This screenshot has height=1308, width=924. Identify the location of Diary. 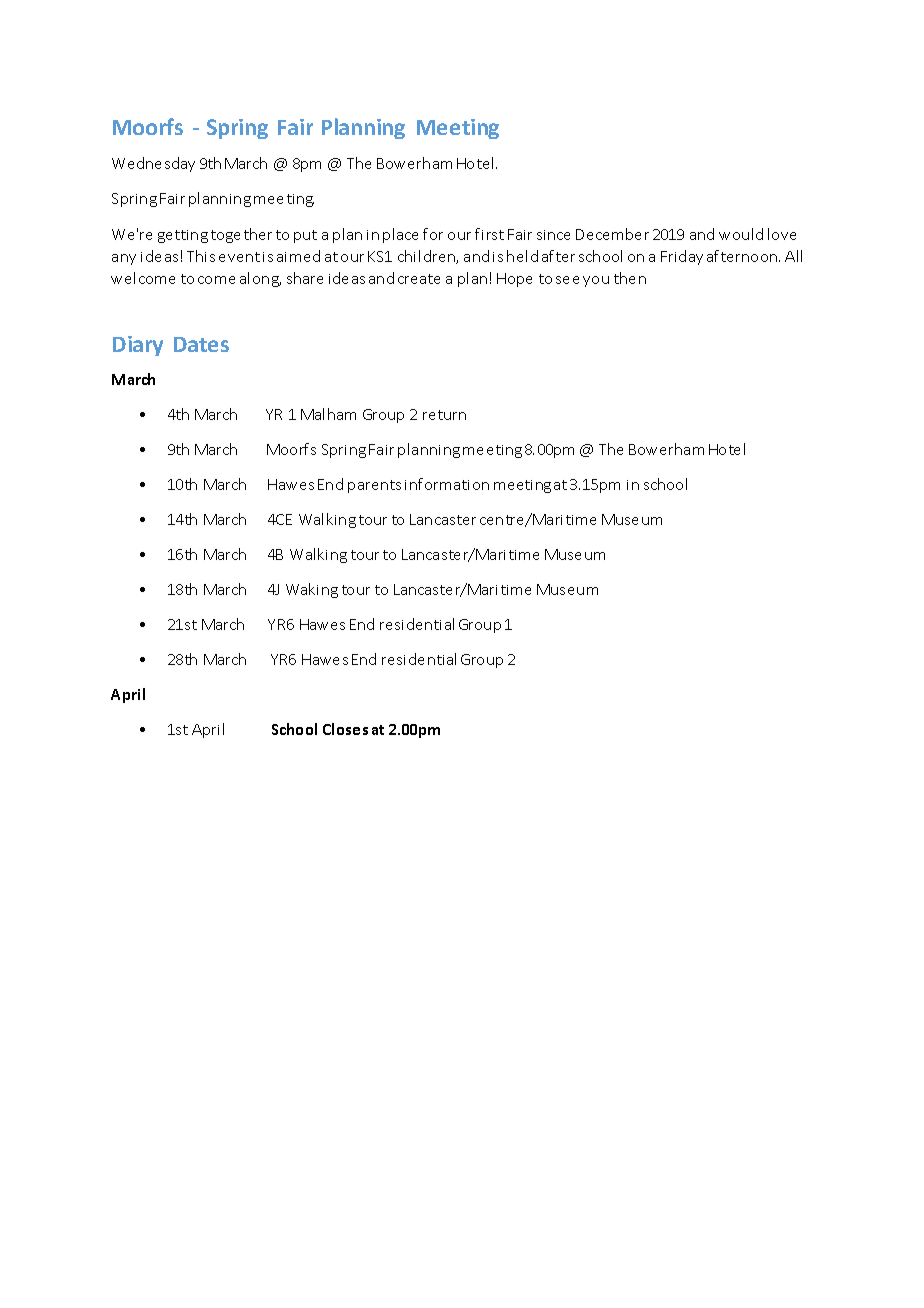
(138, 346).
